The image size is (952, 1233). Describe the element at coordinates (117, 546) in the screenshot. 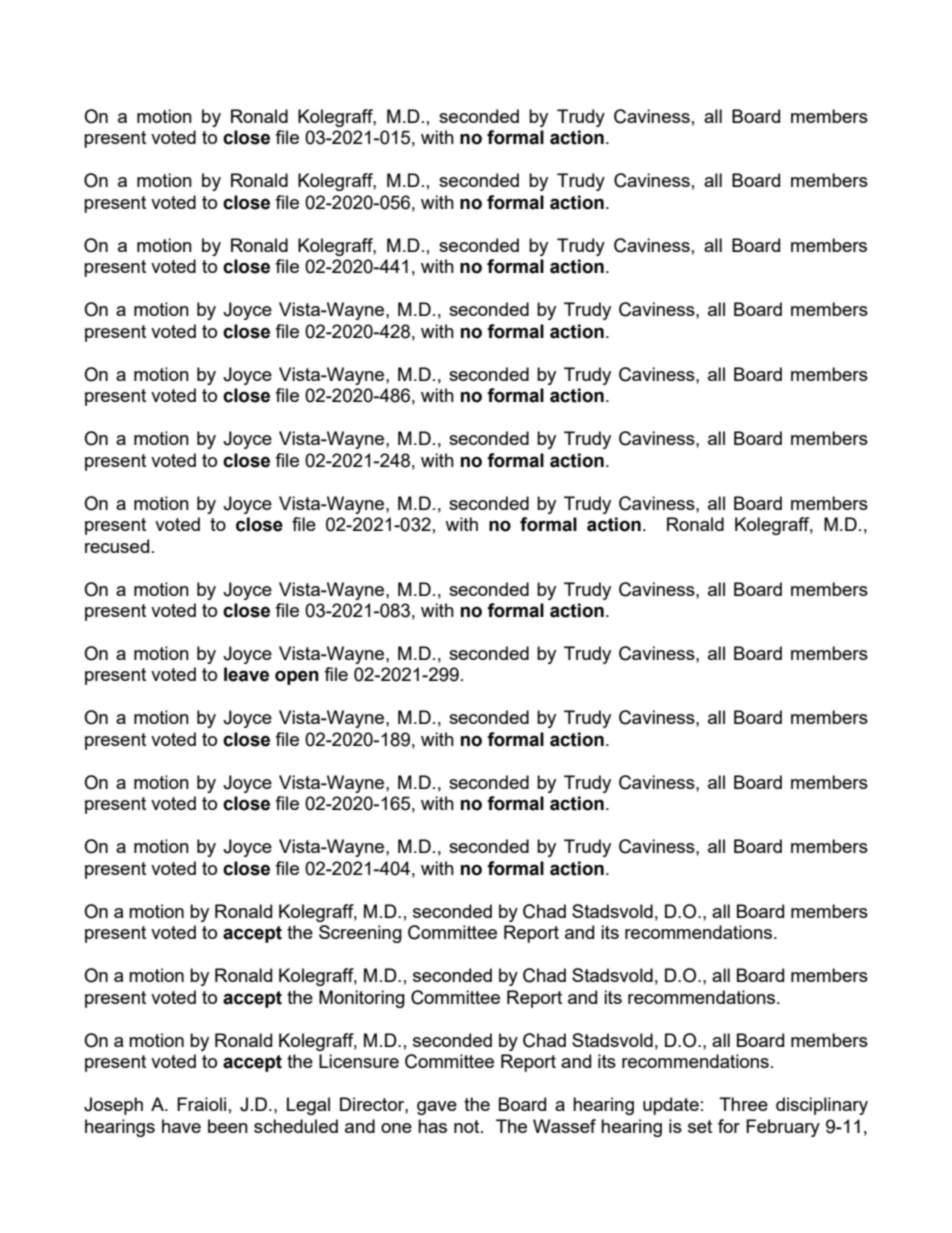

I see `recused` at that location.
